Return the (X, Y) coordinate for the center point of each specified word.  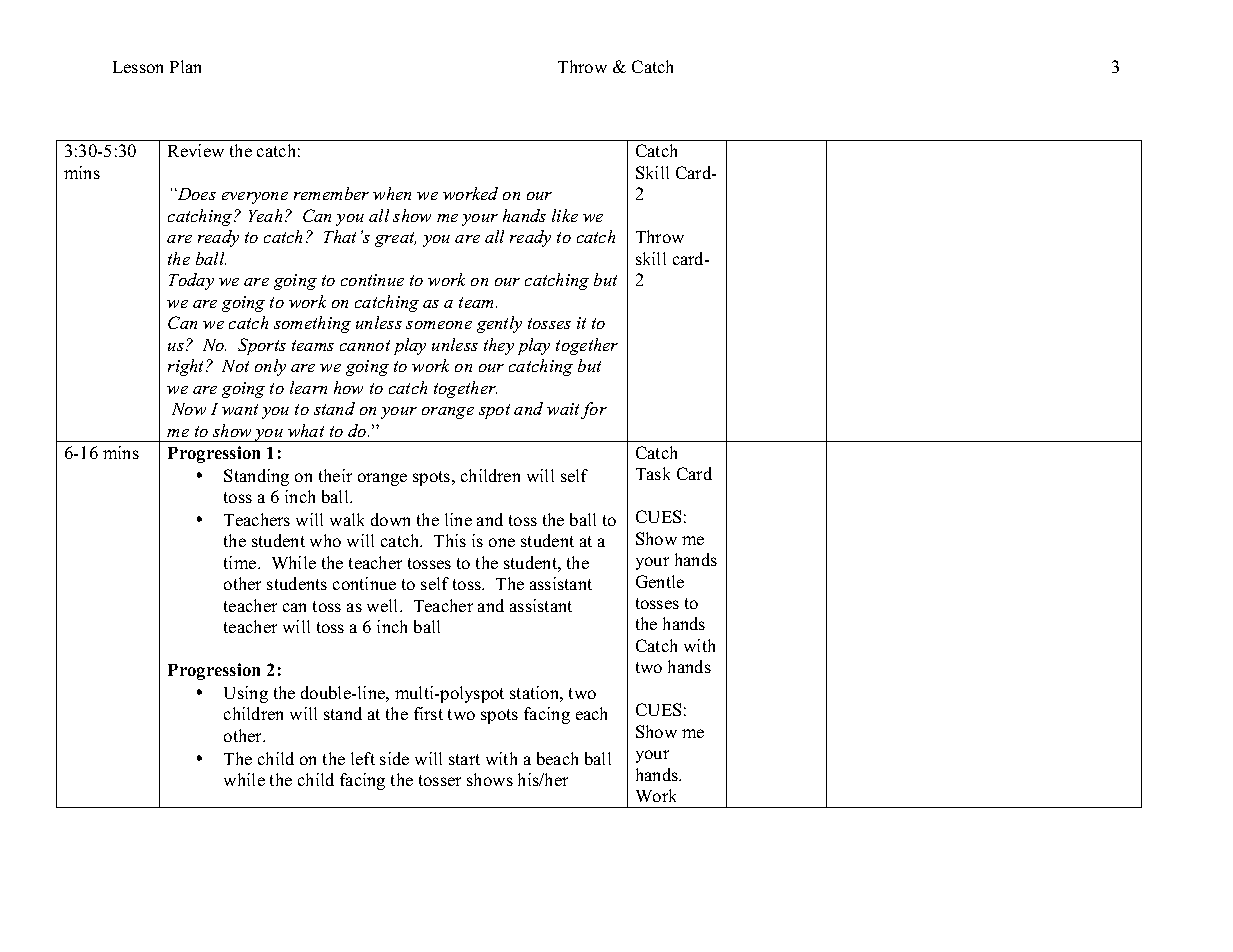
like (565, 215)
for (594, 410)
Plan (185, 66)
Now (189, 409)
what (306, 430)
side (394, 758)
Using (246, 694)
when (392, 193)
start (464, 759)
